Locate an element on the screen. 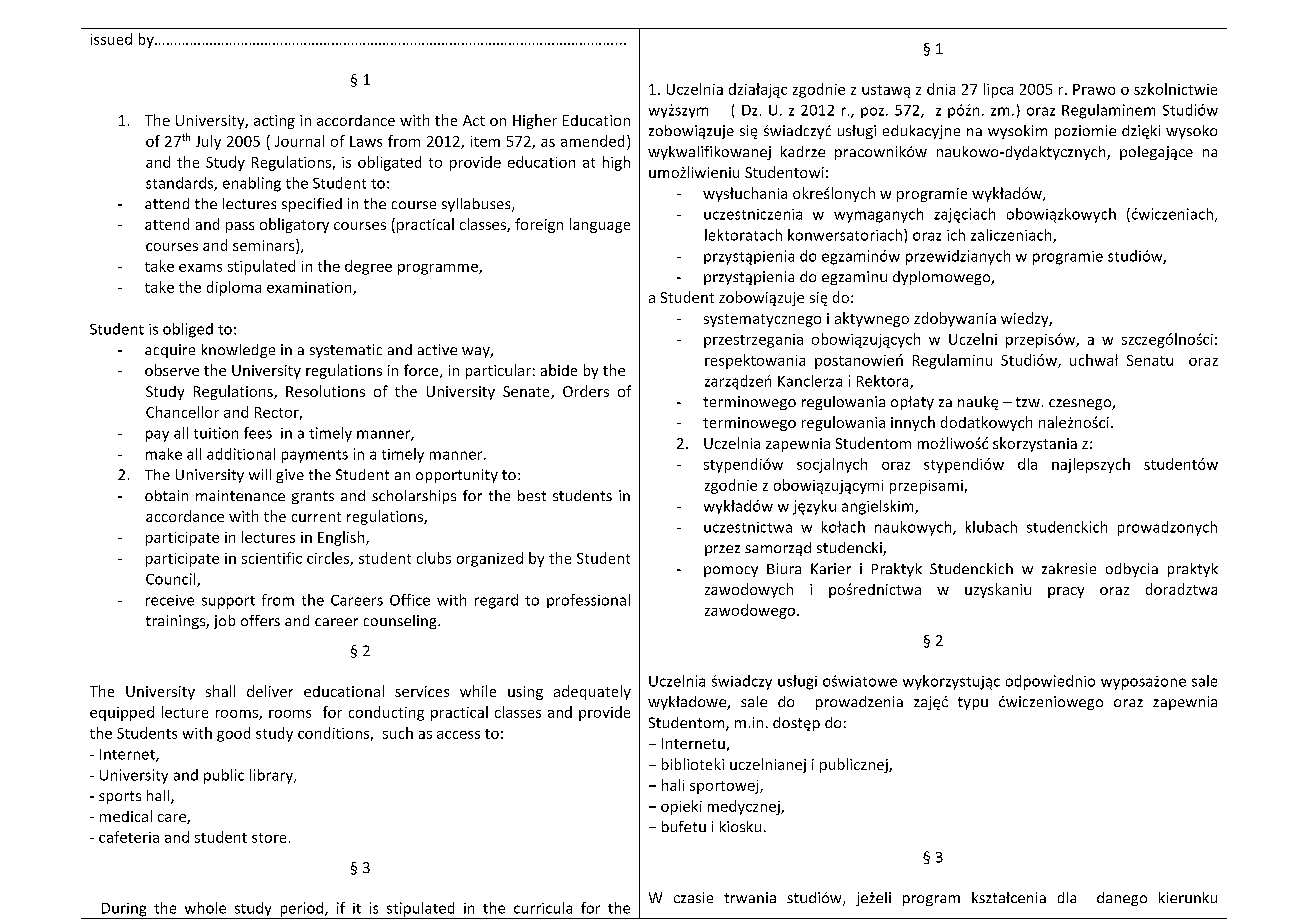 The image size is (1308, 924). amended is located at coordinates (592, 141).
